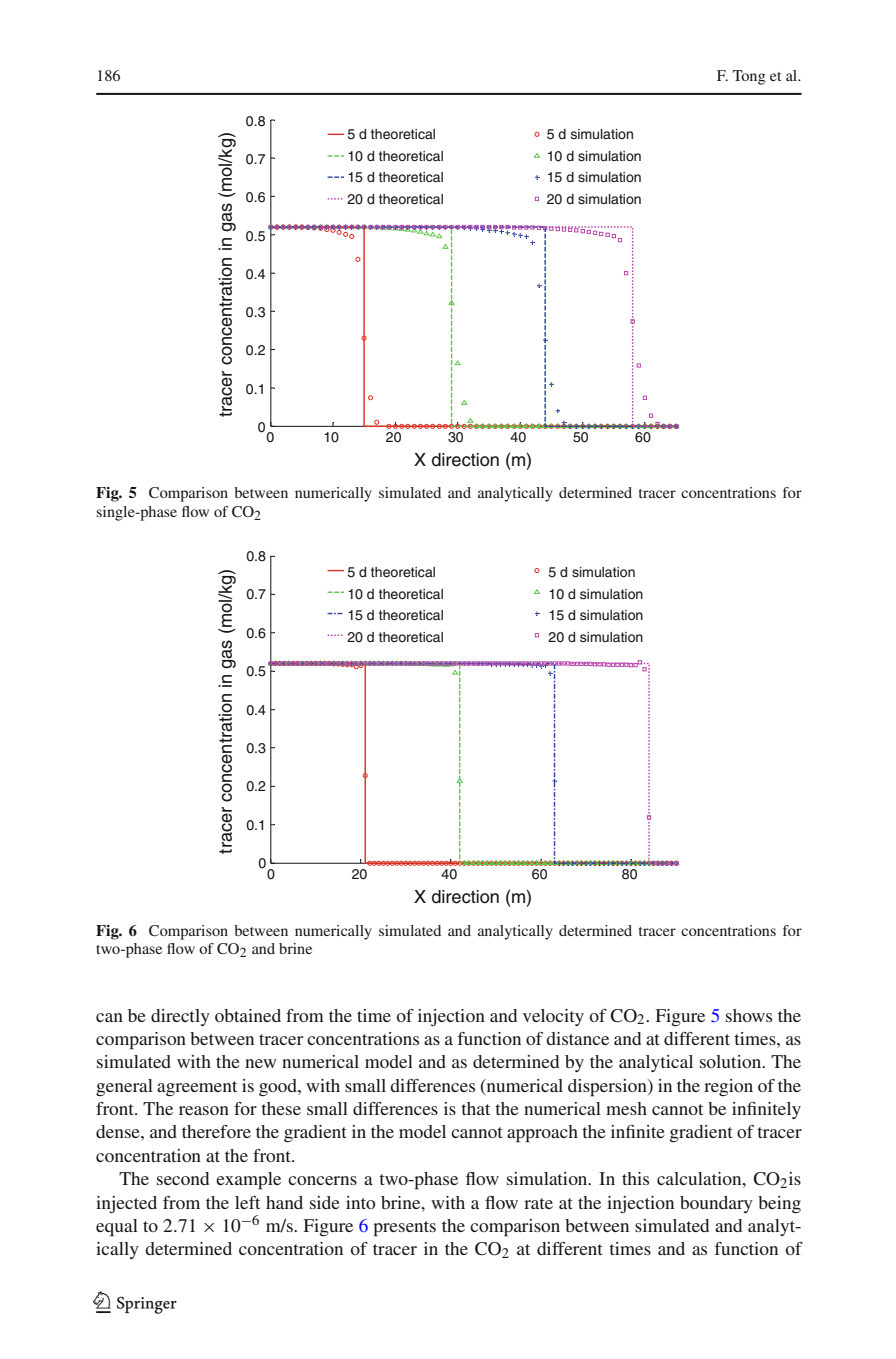  Describe the element at coordinates (749, 1015) in the screenshot. I see `shows` at that location.
